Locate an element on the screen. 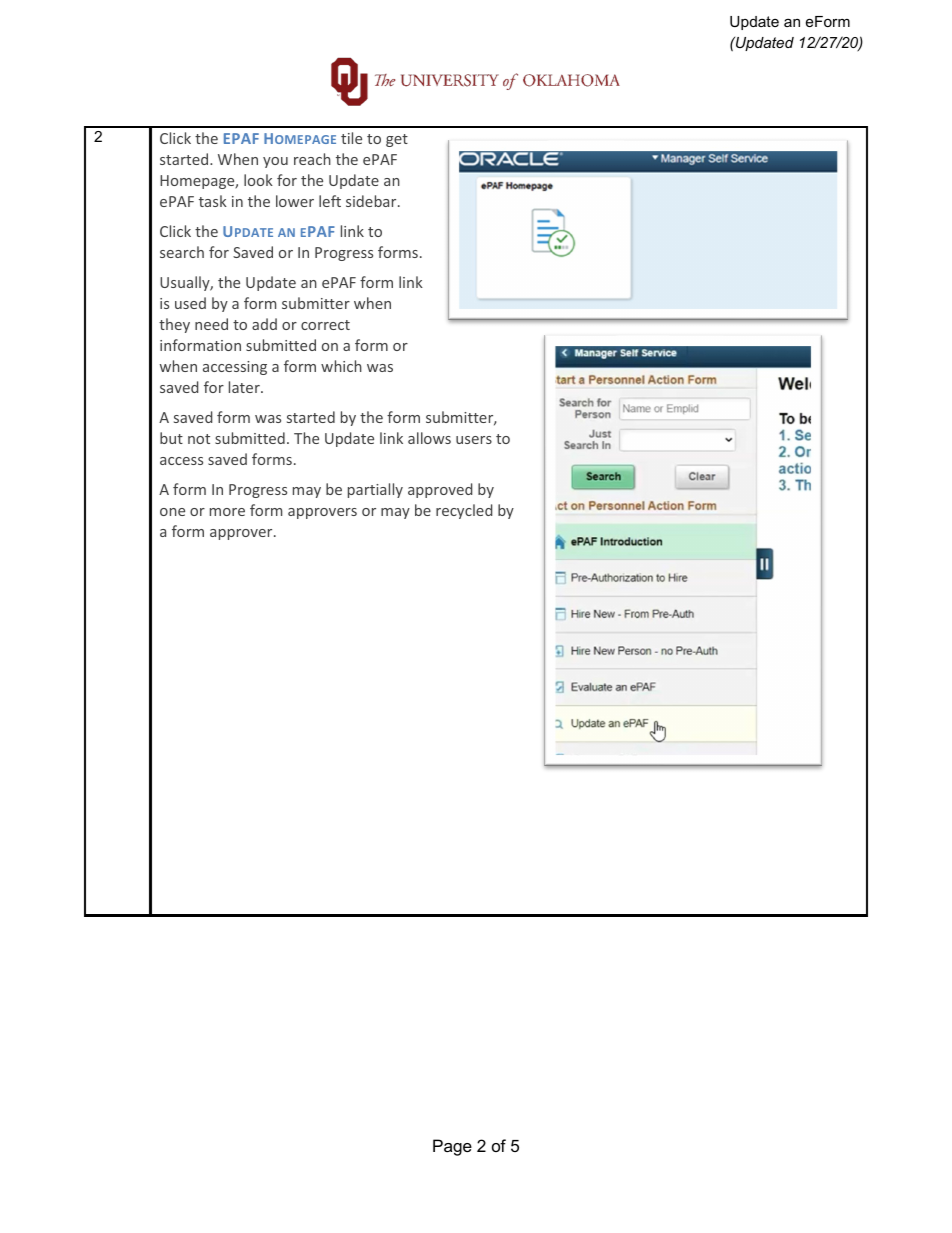  reach is located at coordinates (312, 159).
